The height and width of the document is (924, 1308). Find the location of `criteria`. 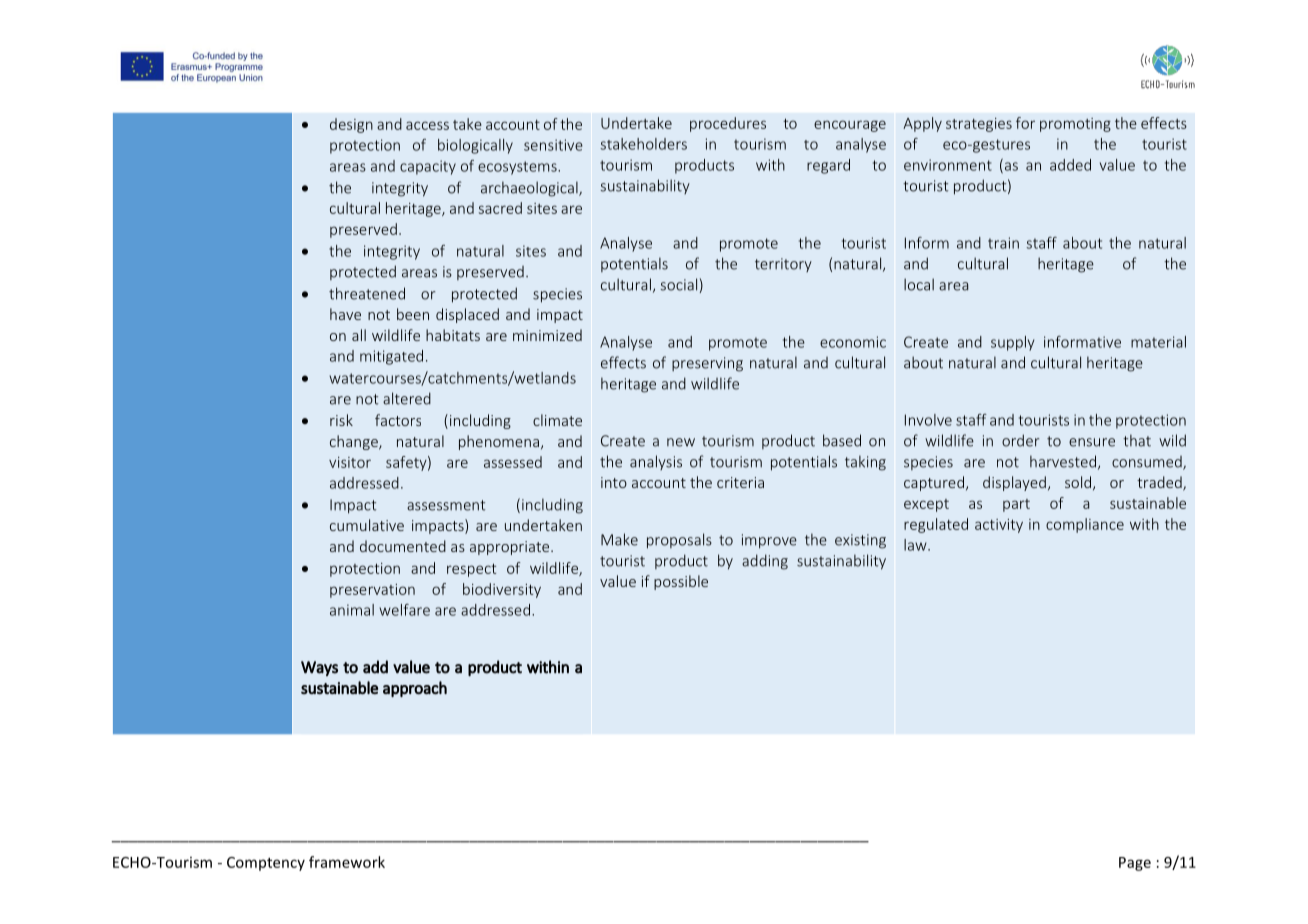

criteria is located at coordinates (740, 482).
